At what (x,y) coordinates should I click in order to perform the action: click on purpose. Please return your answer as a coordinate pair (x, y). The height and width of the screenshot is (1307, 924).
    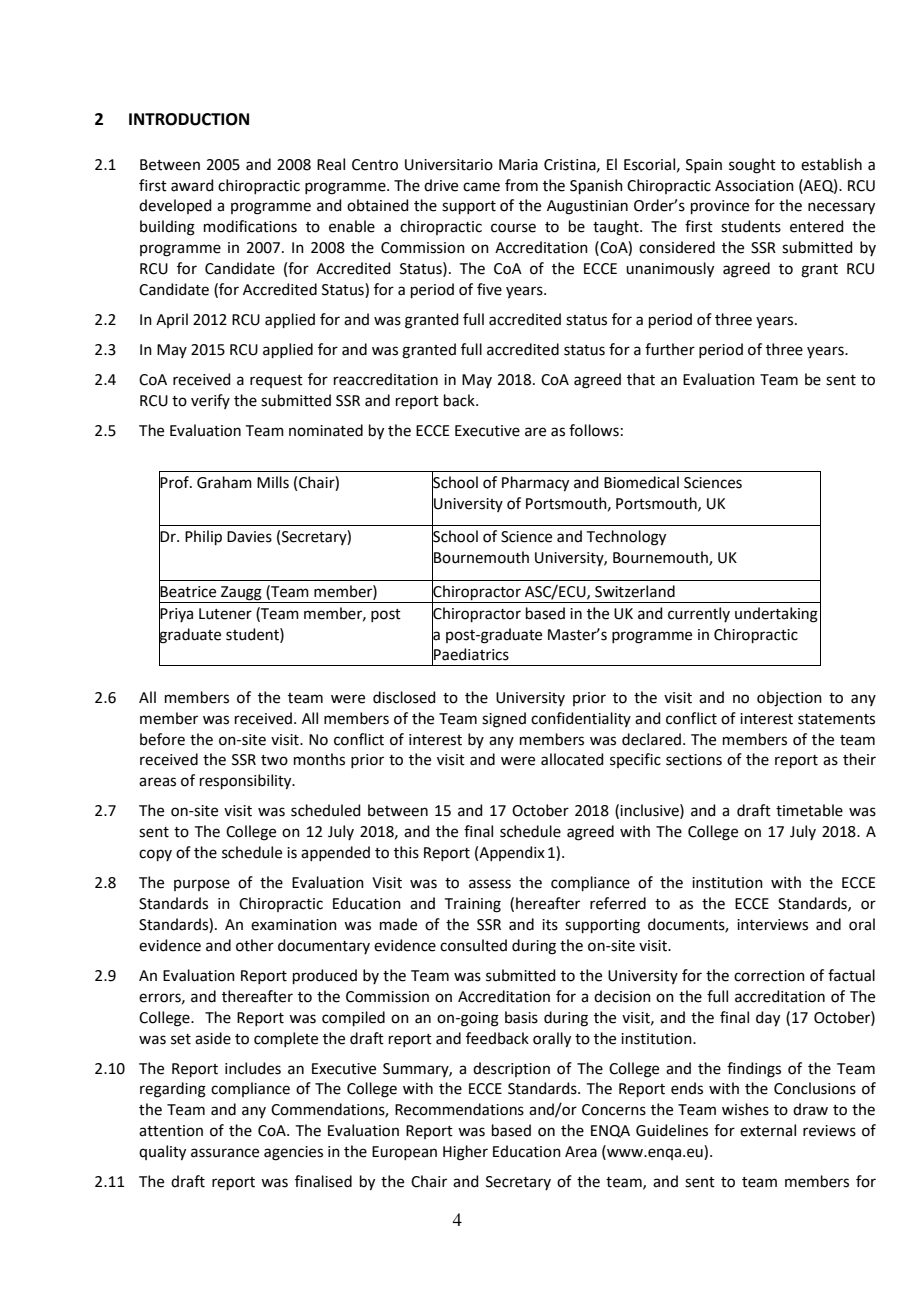
    Looking at the image, I should click on (202, 885).
